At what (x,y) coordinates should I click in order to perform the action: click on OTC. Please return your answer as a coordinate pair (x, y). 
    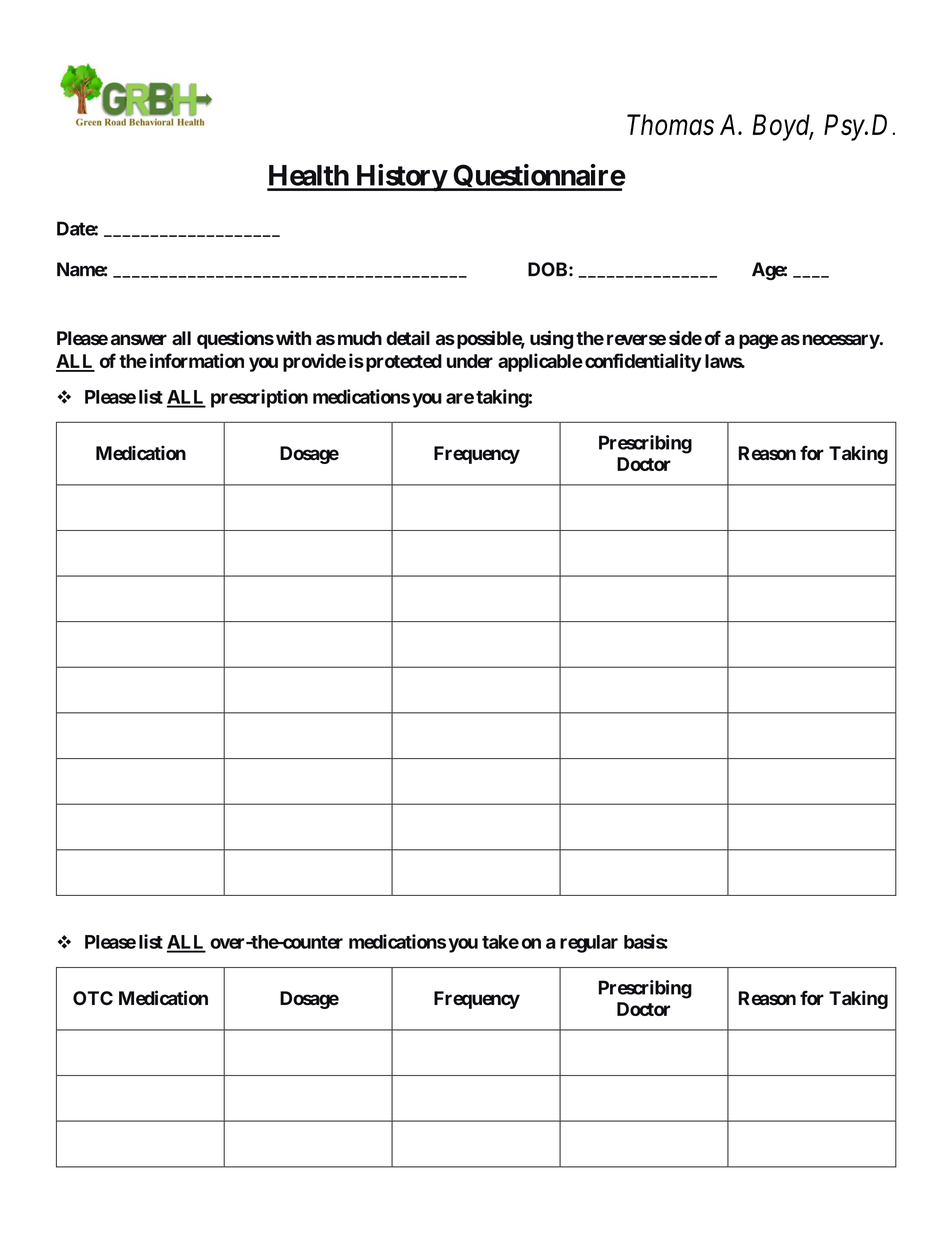
    Looking at the image, I should click on (93, 998).
